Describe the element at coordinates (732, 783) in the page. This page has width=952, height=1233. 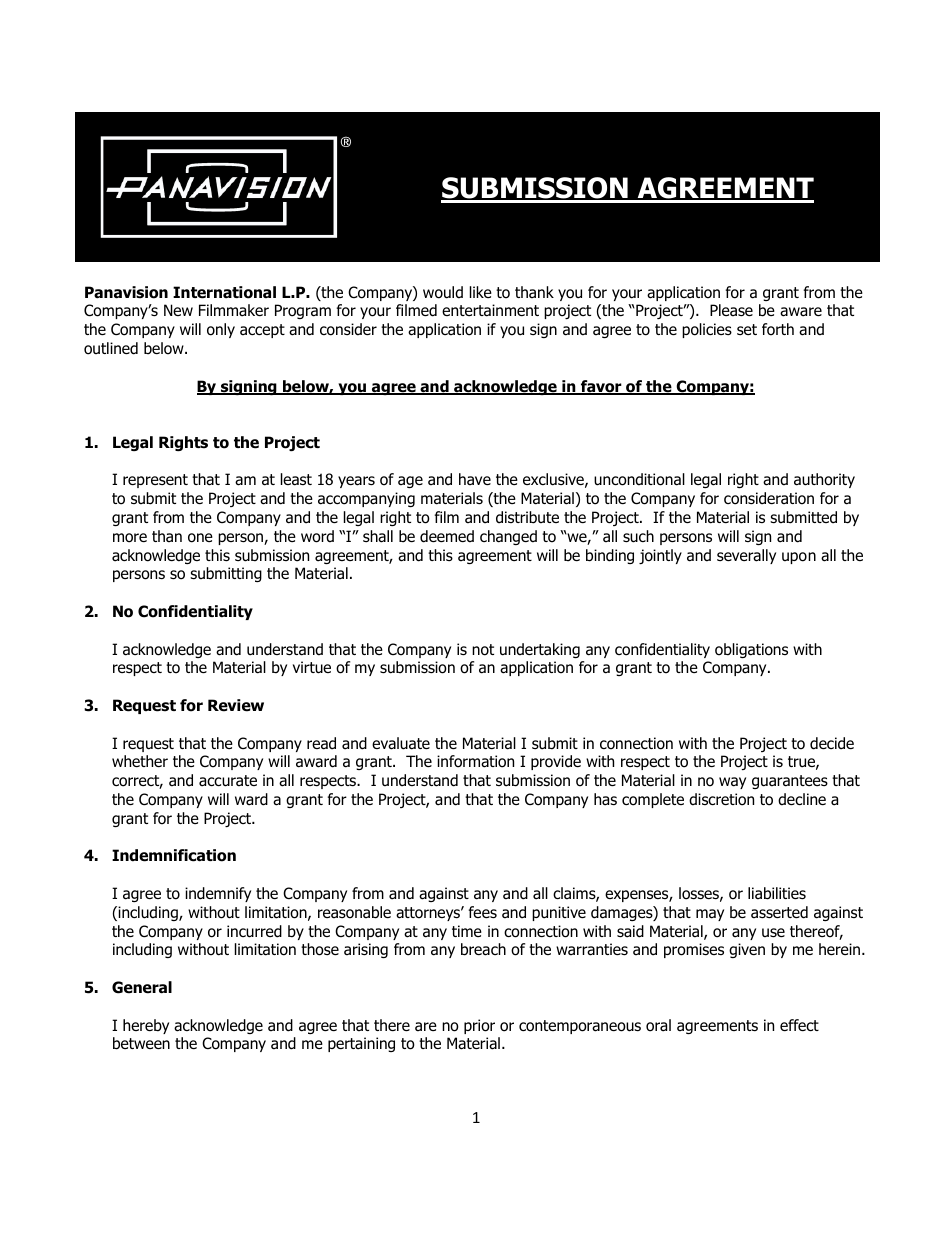
I see `way` at that location.
